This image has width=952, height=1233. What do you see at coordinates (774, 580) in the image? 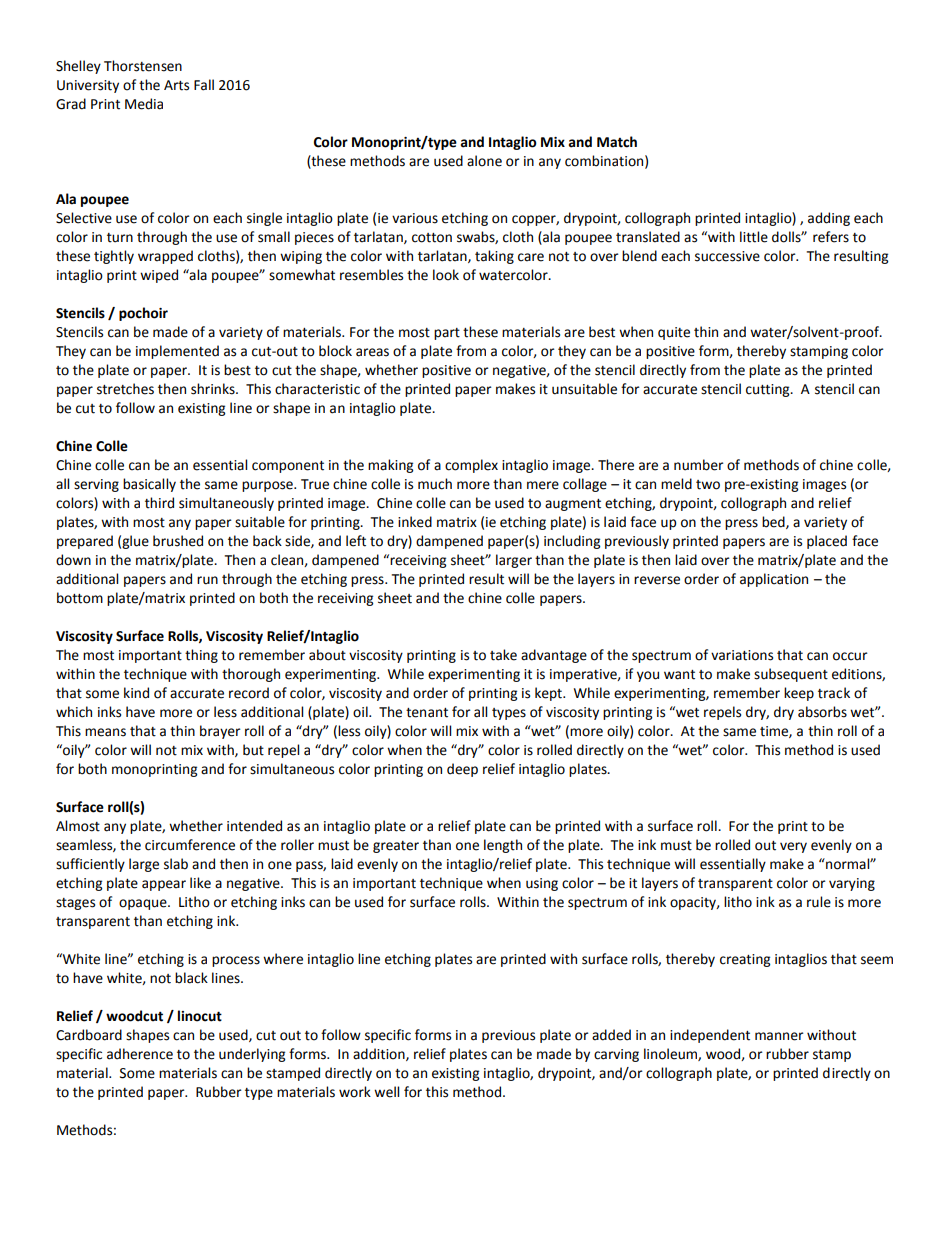
I see `application` at bounding box center [774, 580].
